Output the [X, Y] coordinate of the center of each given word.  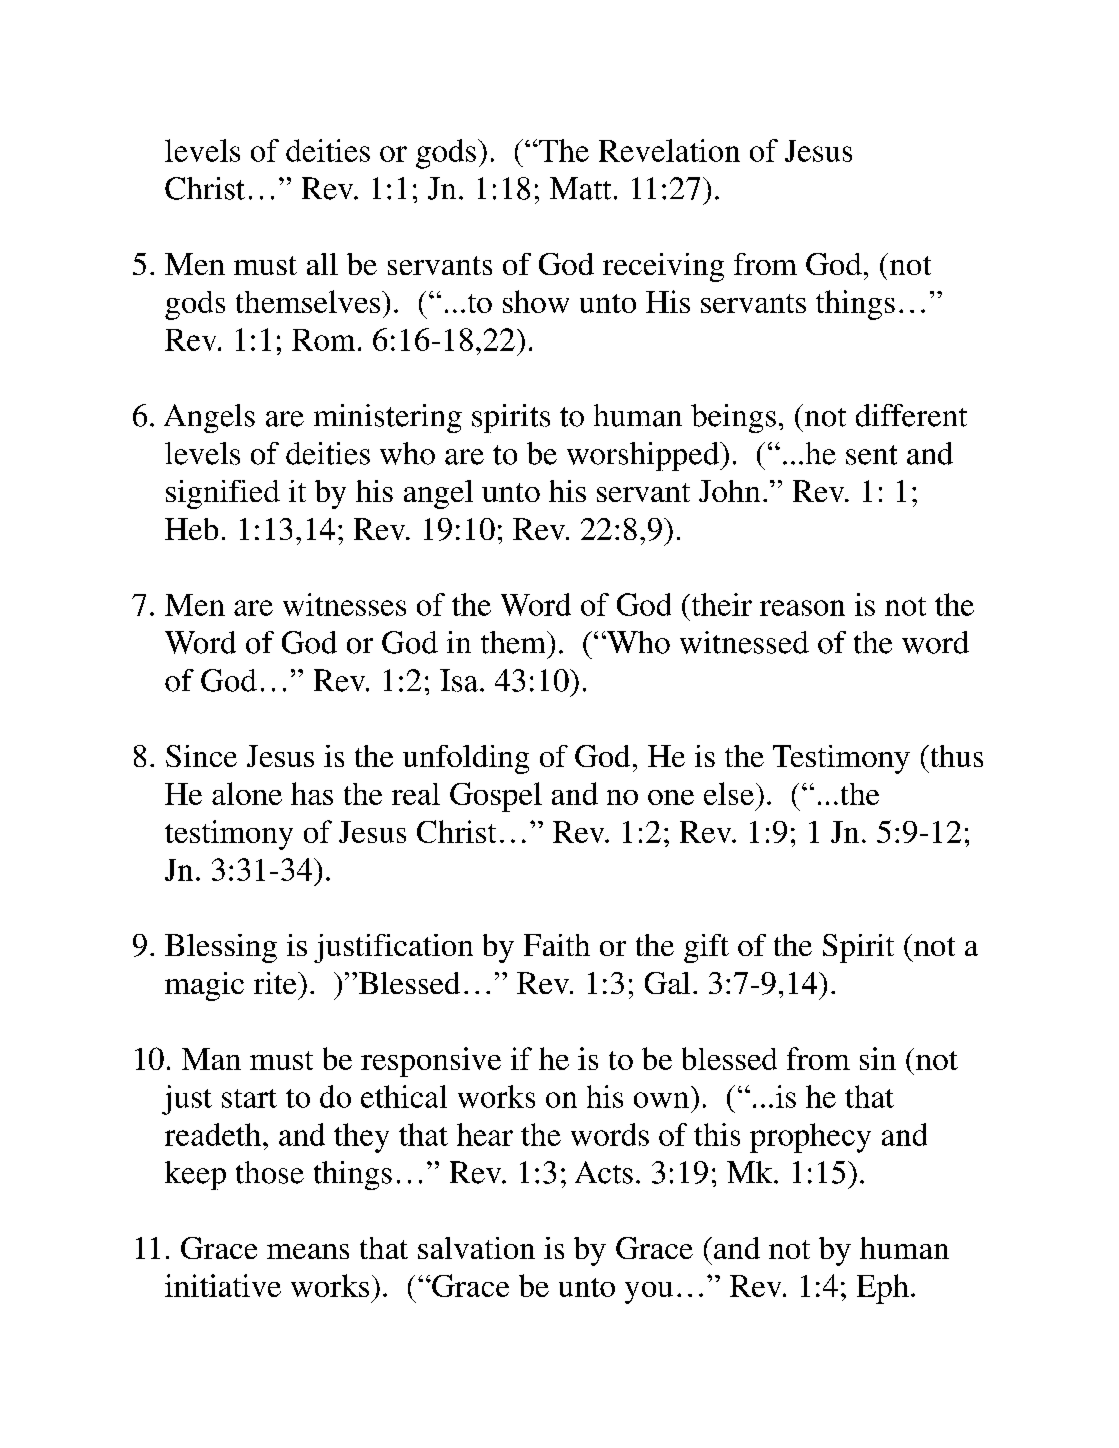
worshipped [644, 456]
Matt [580, 188]
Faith [557, 945]
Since [201, 756]
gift [706, 948]
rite [276, 983]
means [308, 1251]
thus [955, 756]
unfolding [466, 759]
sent [871, 455]
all [322, 264]
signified [223, 494]
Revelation [669, 150]
